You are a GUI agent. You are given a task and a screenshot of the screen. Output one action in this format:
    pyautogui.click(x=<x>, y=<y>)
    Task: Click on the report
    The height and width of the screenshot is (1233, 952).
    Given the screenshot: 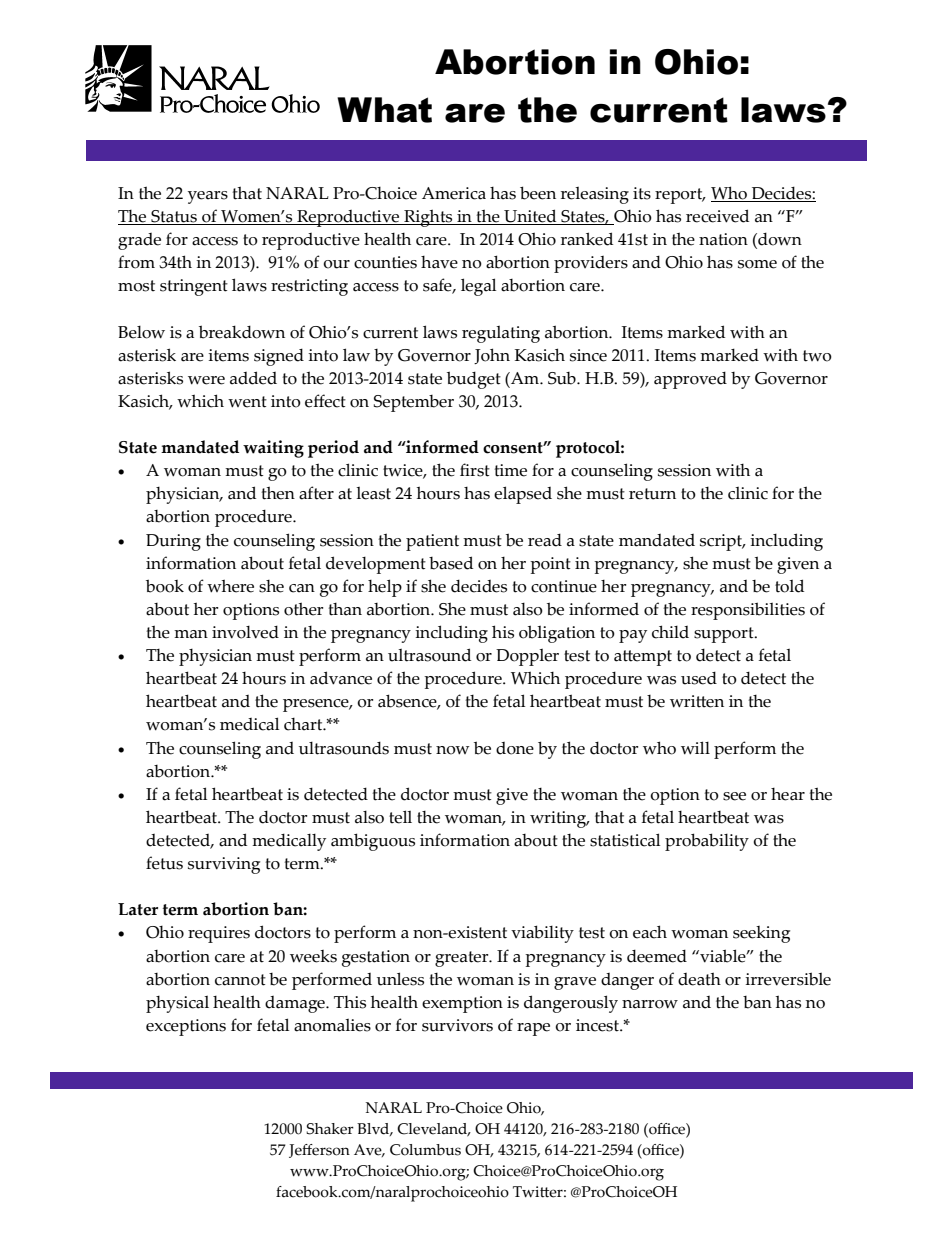 What is the action you would take?
    pyautogui.click(x=680, y=196)
